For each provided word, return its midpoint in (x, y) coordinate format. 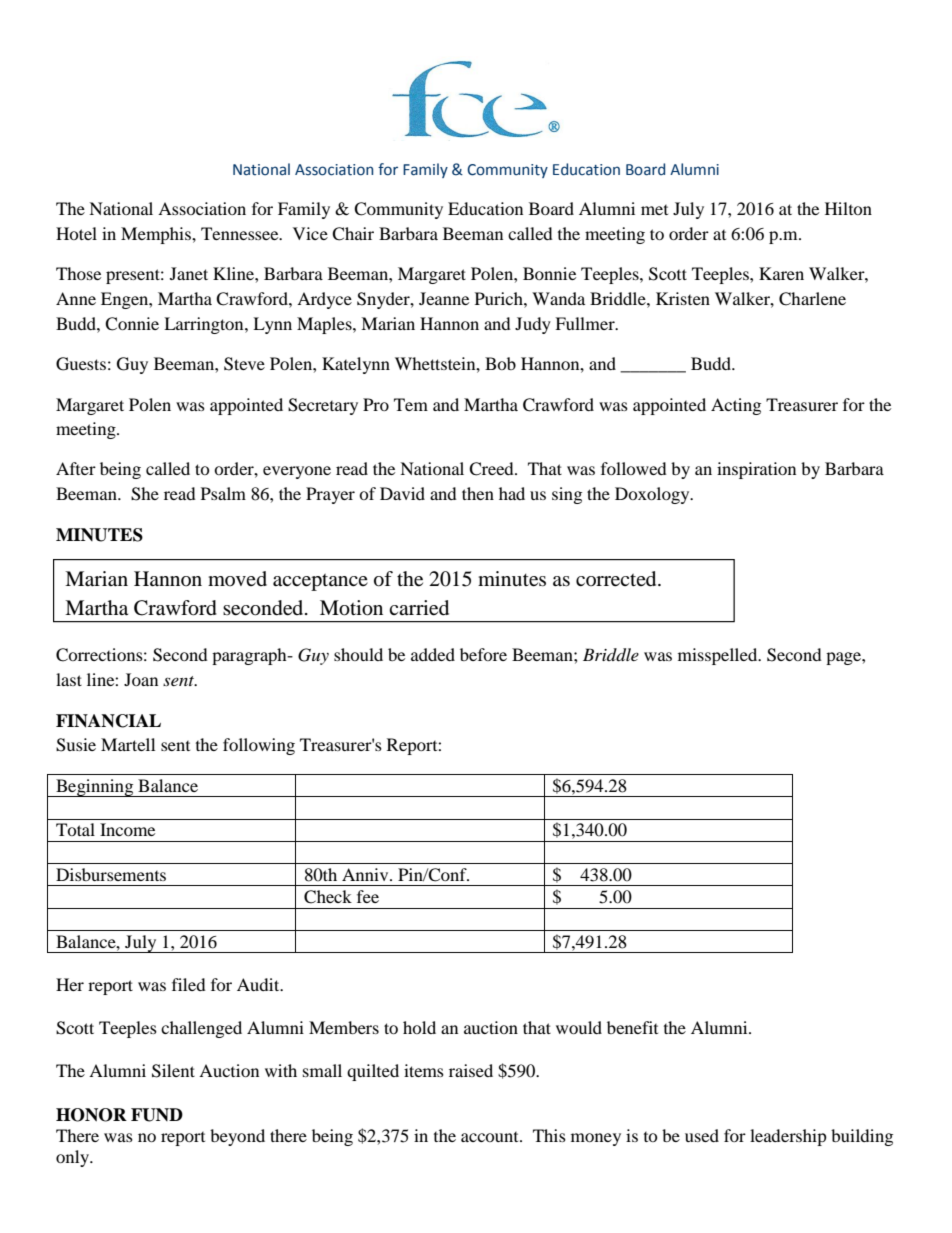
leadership (788, 1137)
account (491, 1137)
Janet (189, 273)
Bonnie (549, 273)
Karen (781, 273)
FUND (157, 1115)
